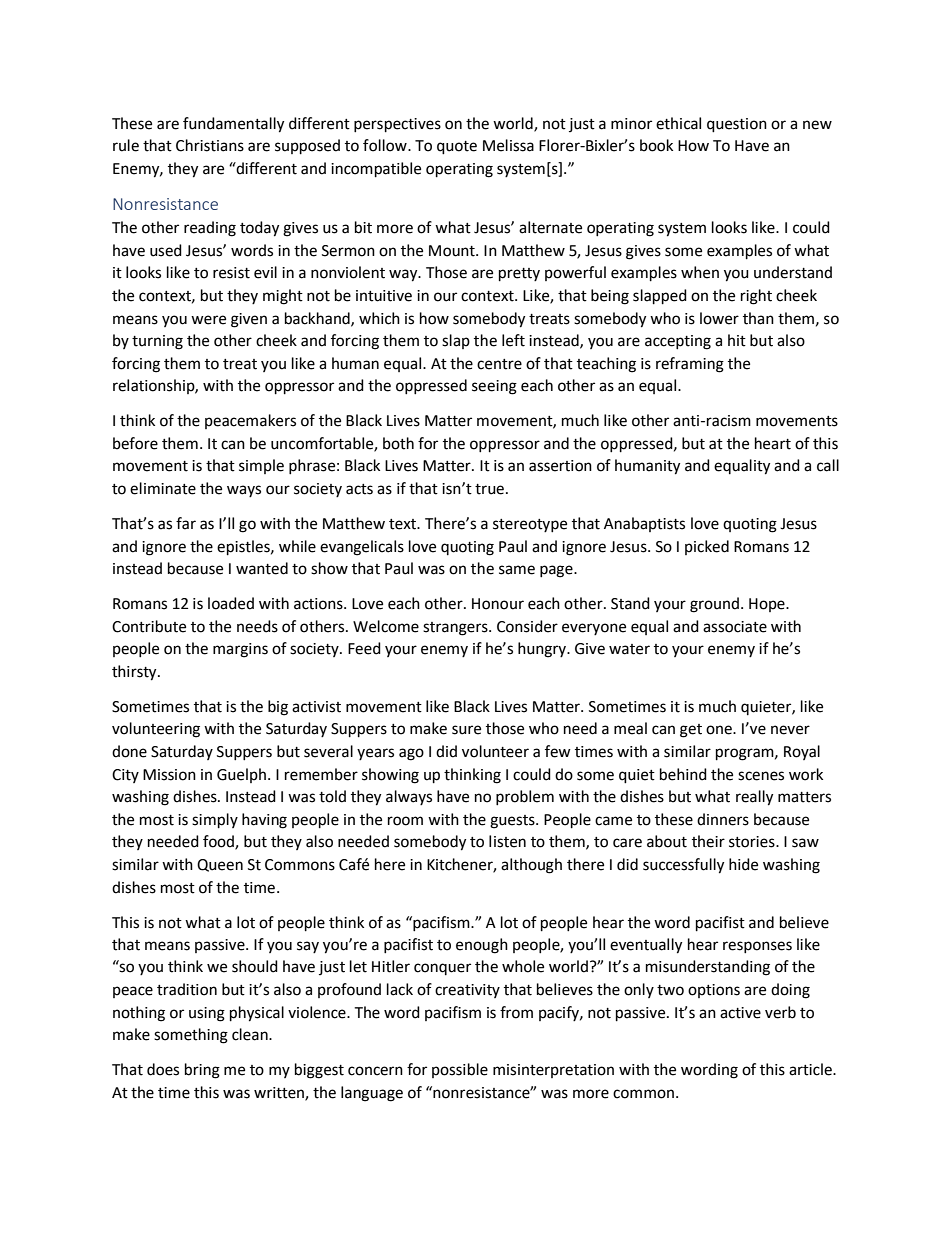  I want to click on quote, so click(457, 148).
